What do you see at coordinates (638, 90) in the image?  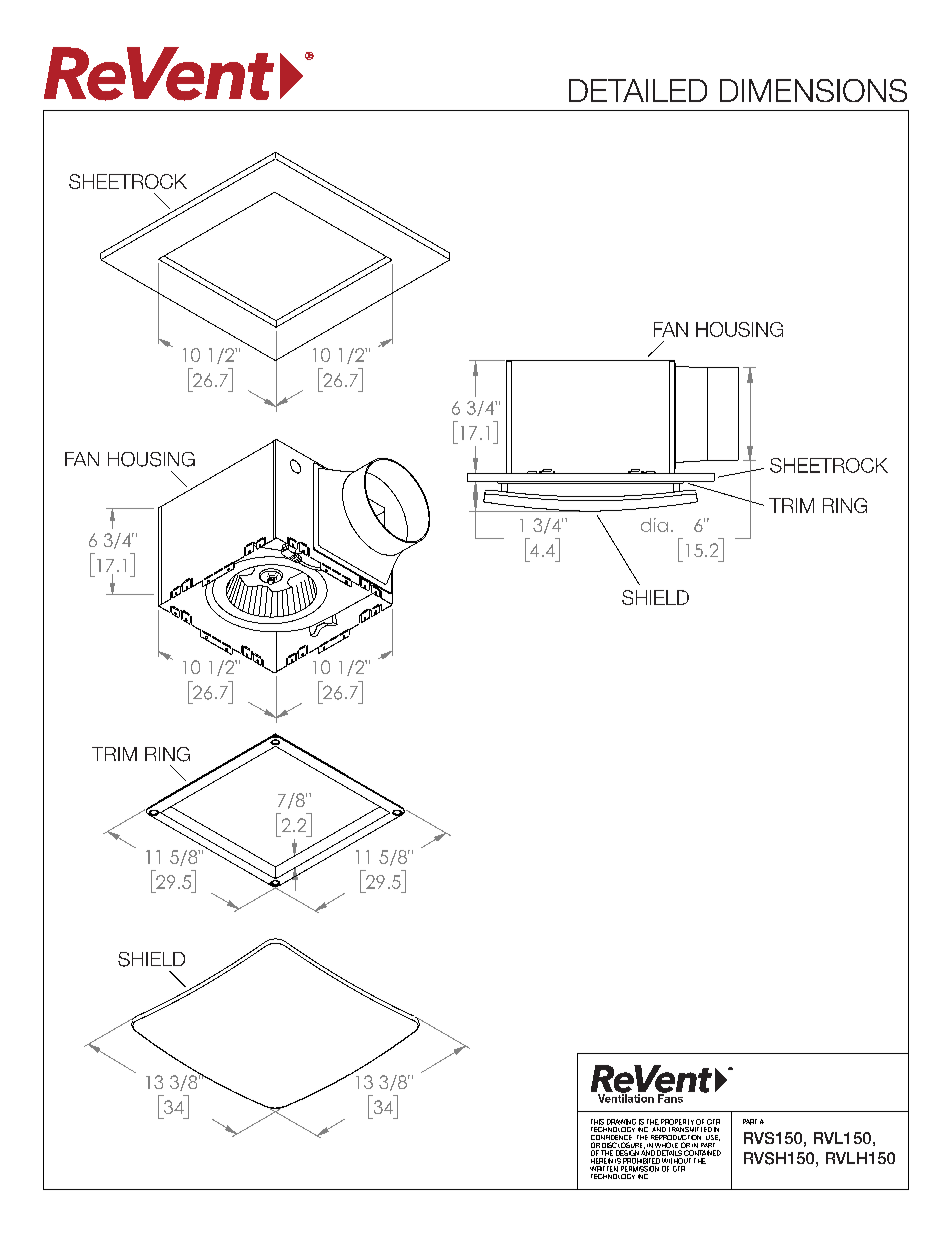 I see `DETAILED` at bounding box center [638, 90].
